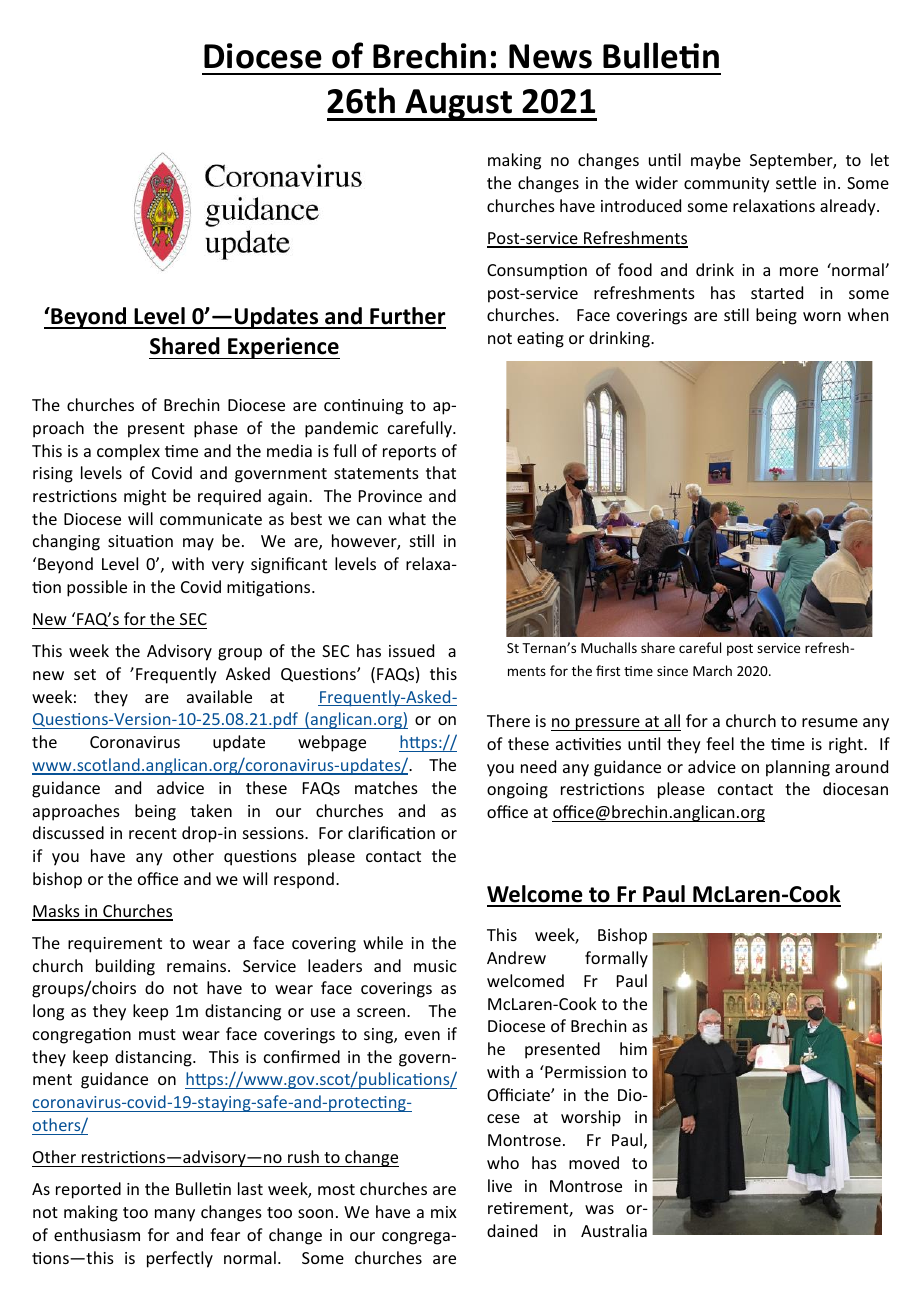  What do you see at coordinates (550, 56) in the image?
I see `News` at bounding box center [550, 56].
